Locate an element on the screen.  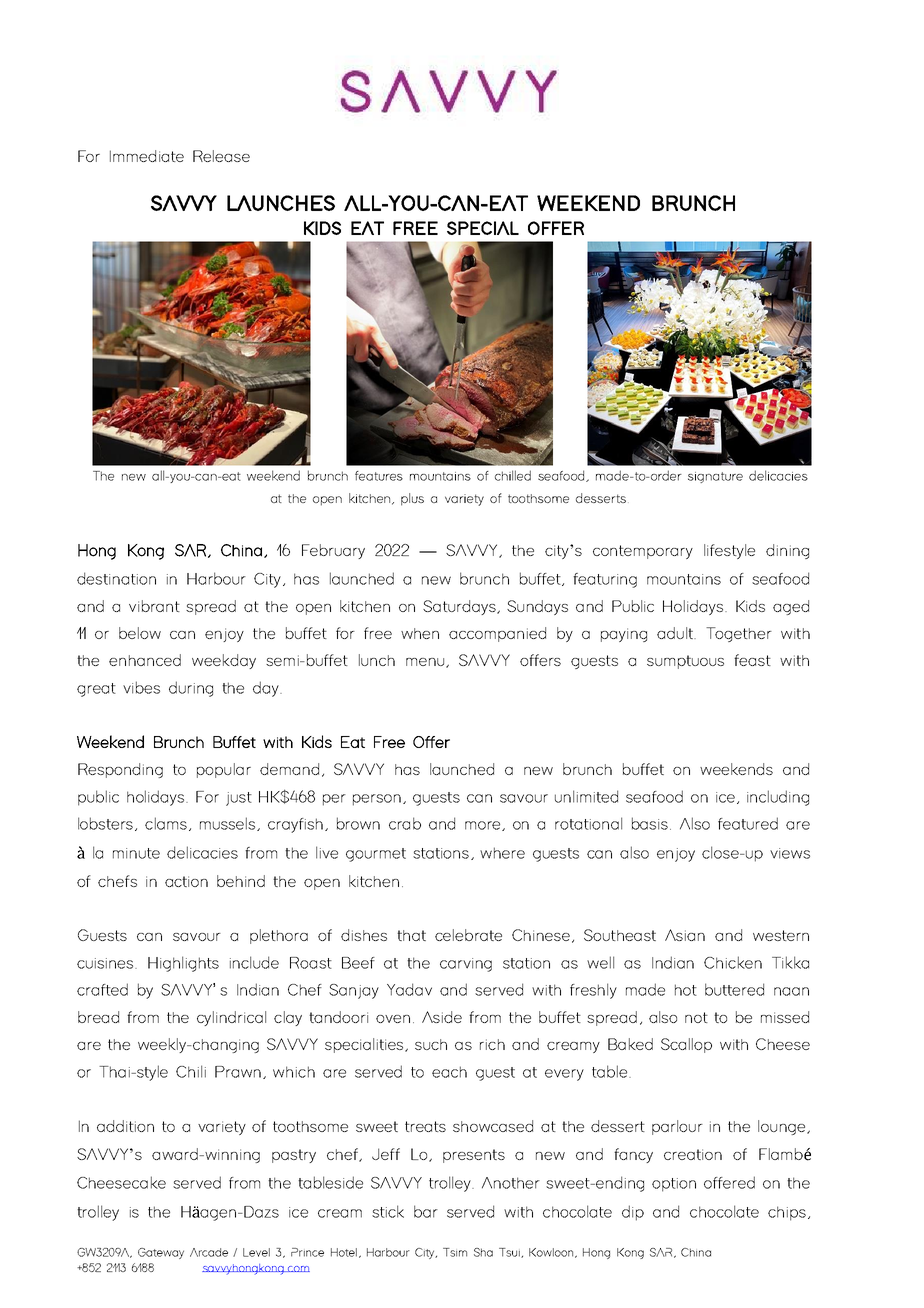
bar is located at coordinates (426, 1211).
